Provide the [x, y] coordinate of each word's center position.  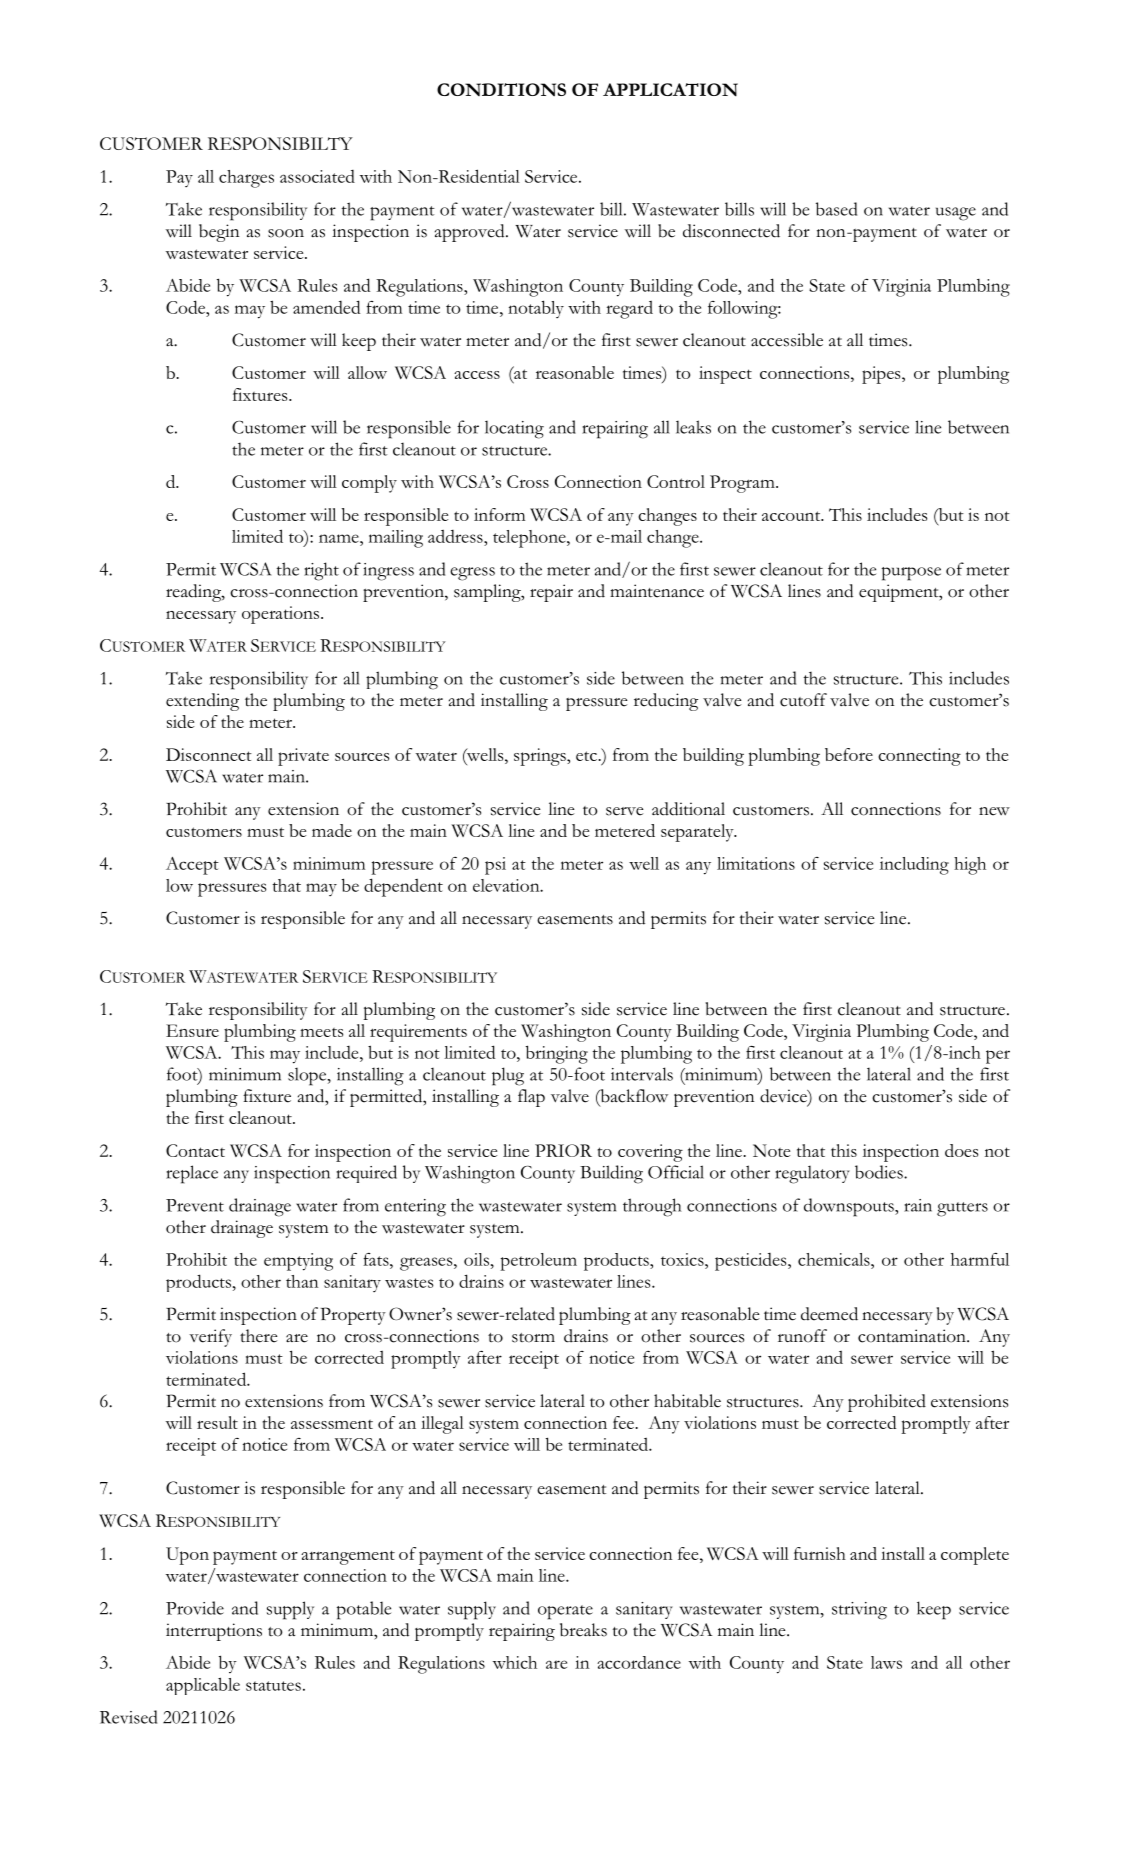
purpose [911, 574]
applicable [203, 1686]
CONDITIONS [501, 90]
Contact [195, 1150]
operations [282, 615]
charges [246, 179]
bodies [880, 1172]
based [836, 209]
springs [541, 757]
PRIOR [563, 1150]
